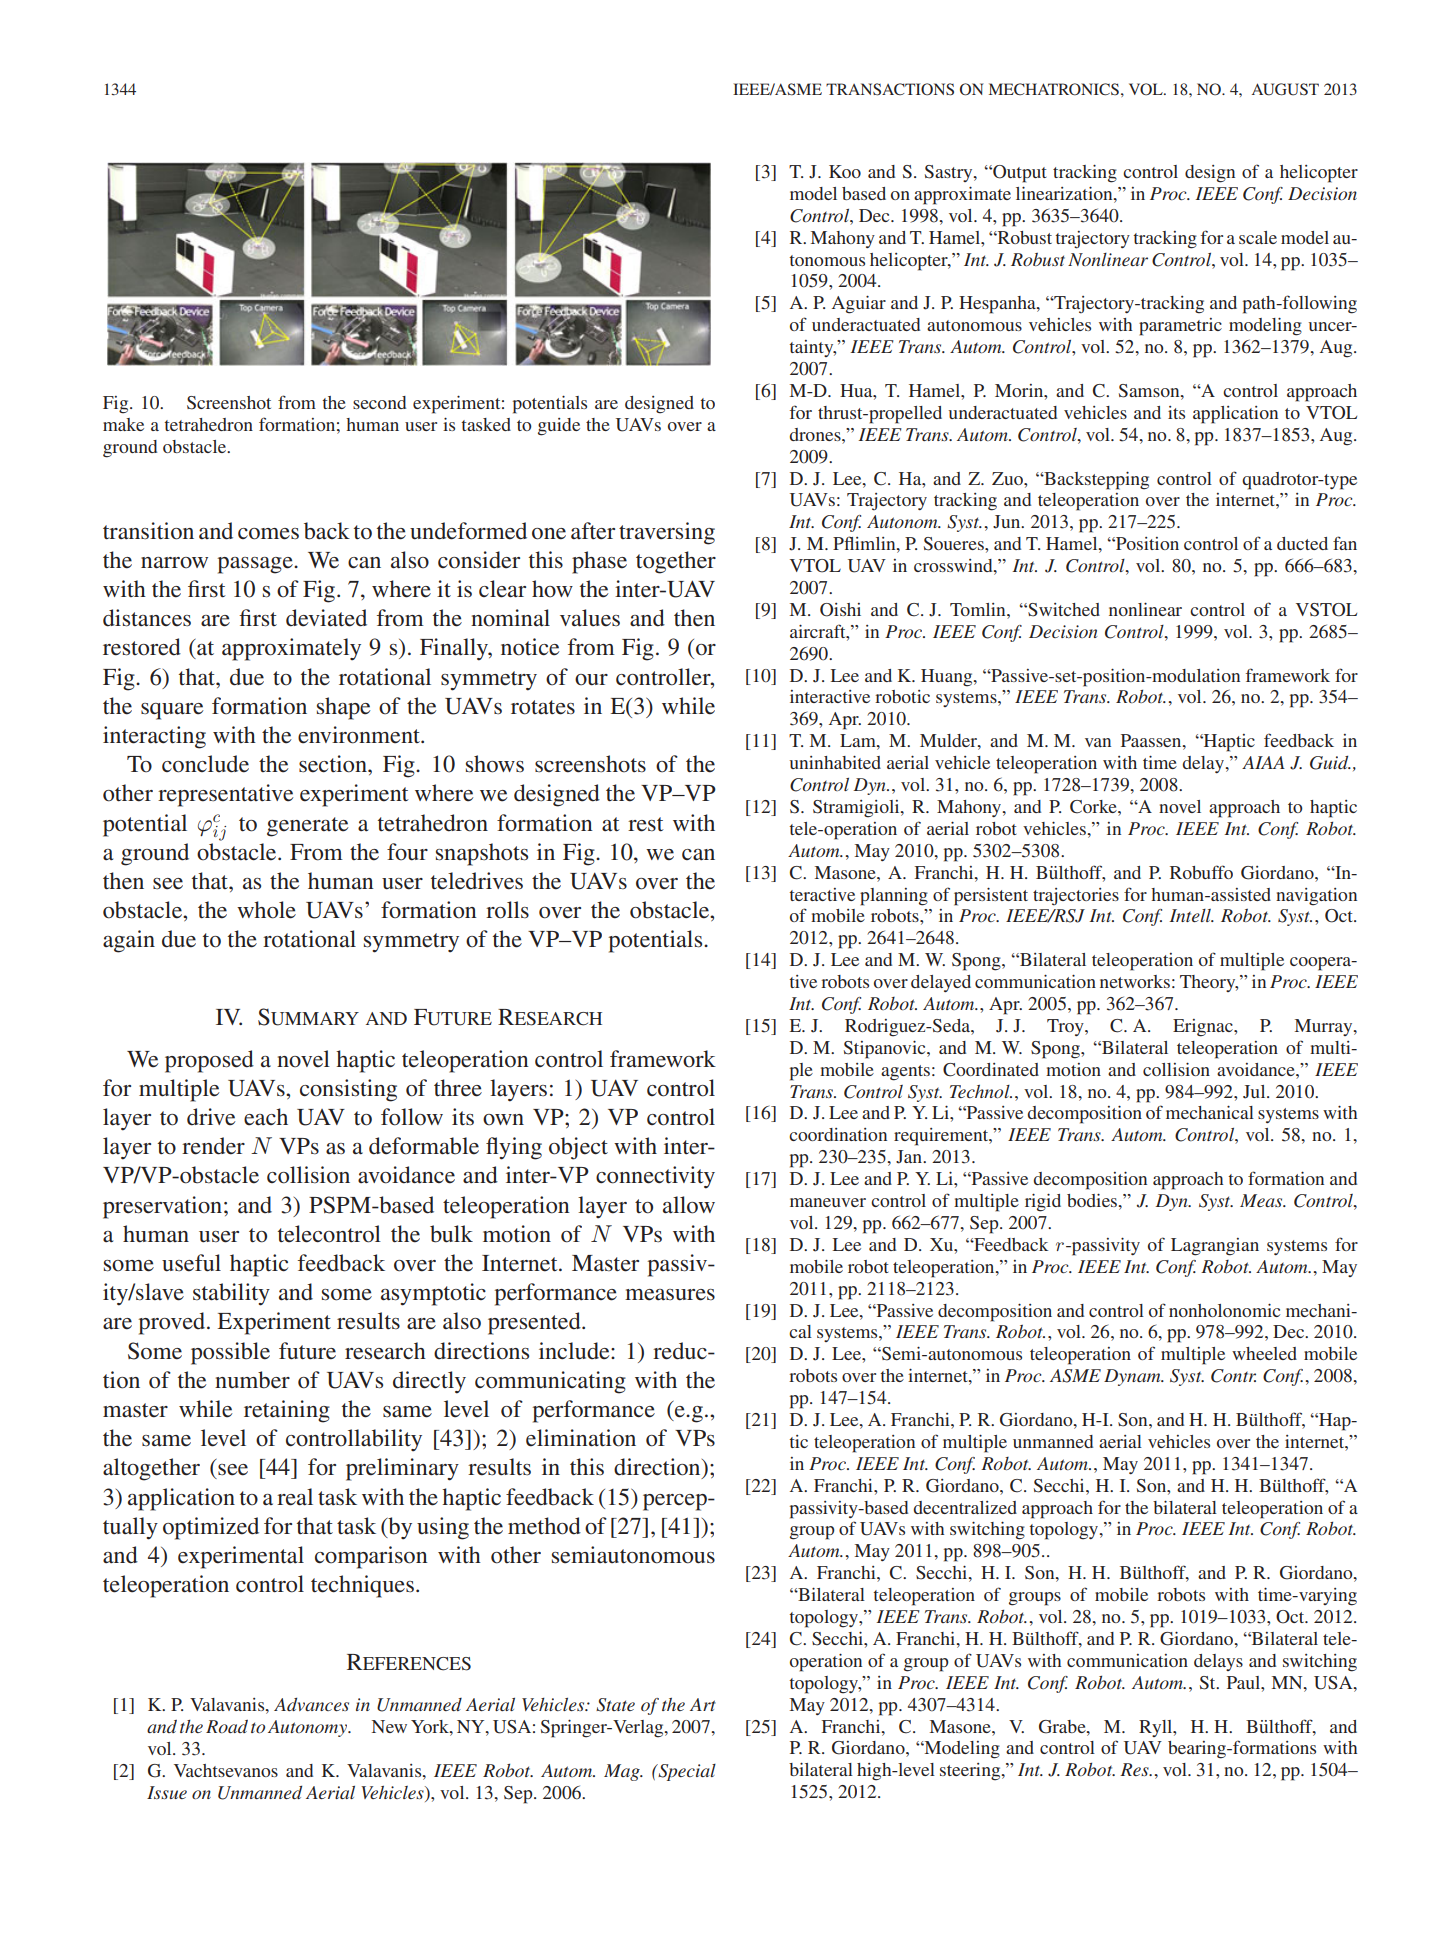 The image size is (1450, 1934). Describe the element at coordinates (230, 1353) in the image. I see `possible` at that location.
